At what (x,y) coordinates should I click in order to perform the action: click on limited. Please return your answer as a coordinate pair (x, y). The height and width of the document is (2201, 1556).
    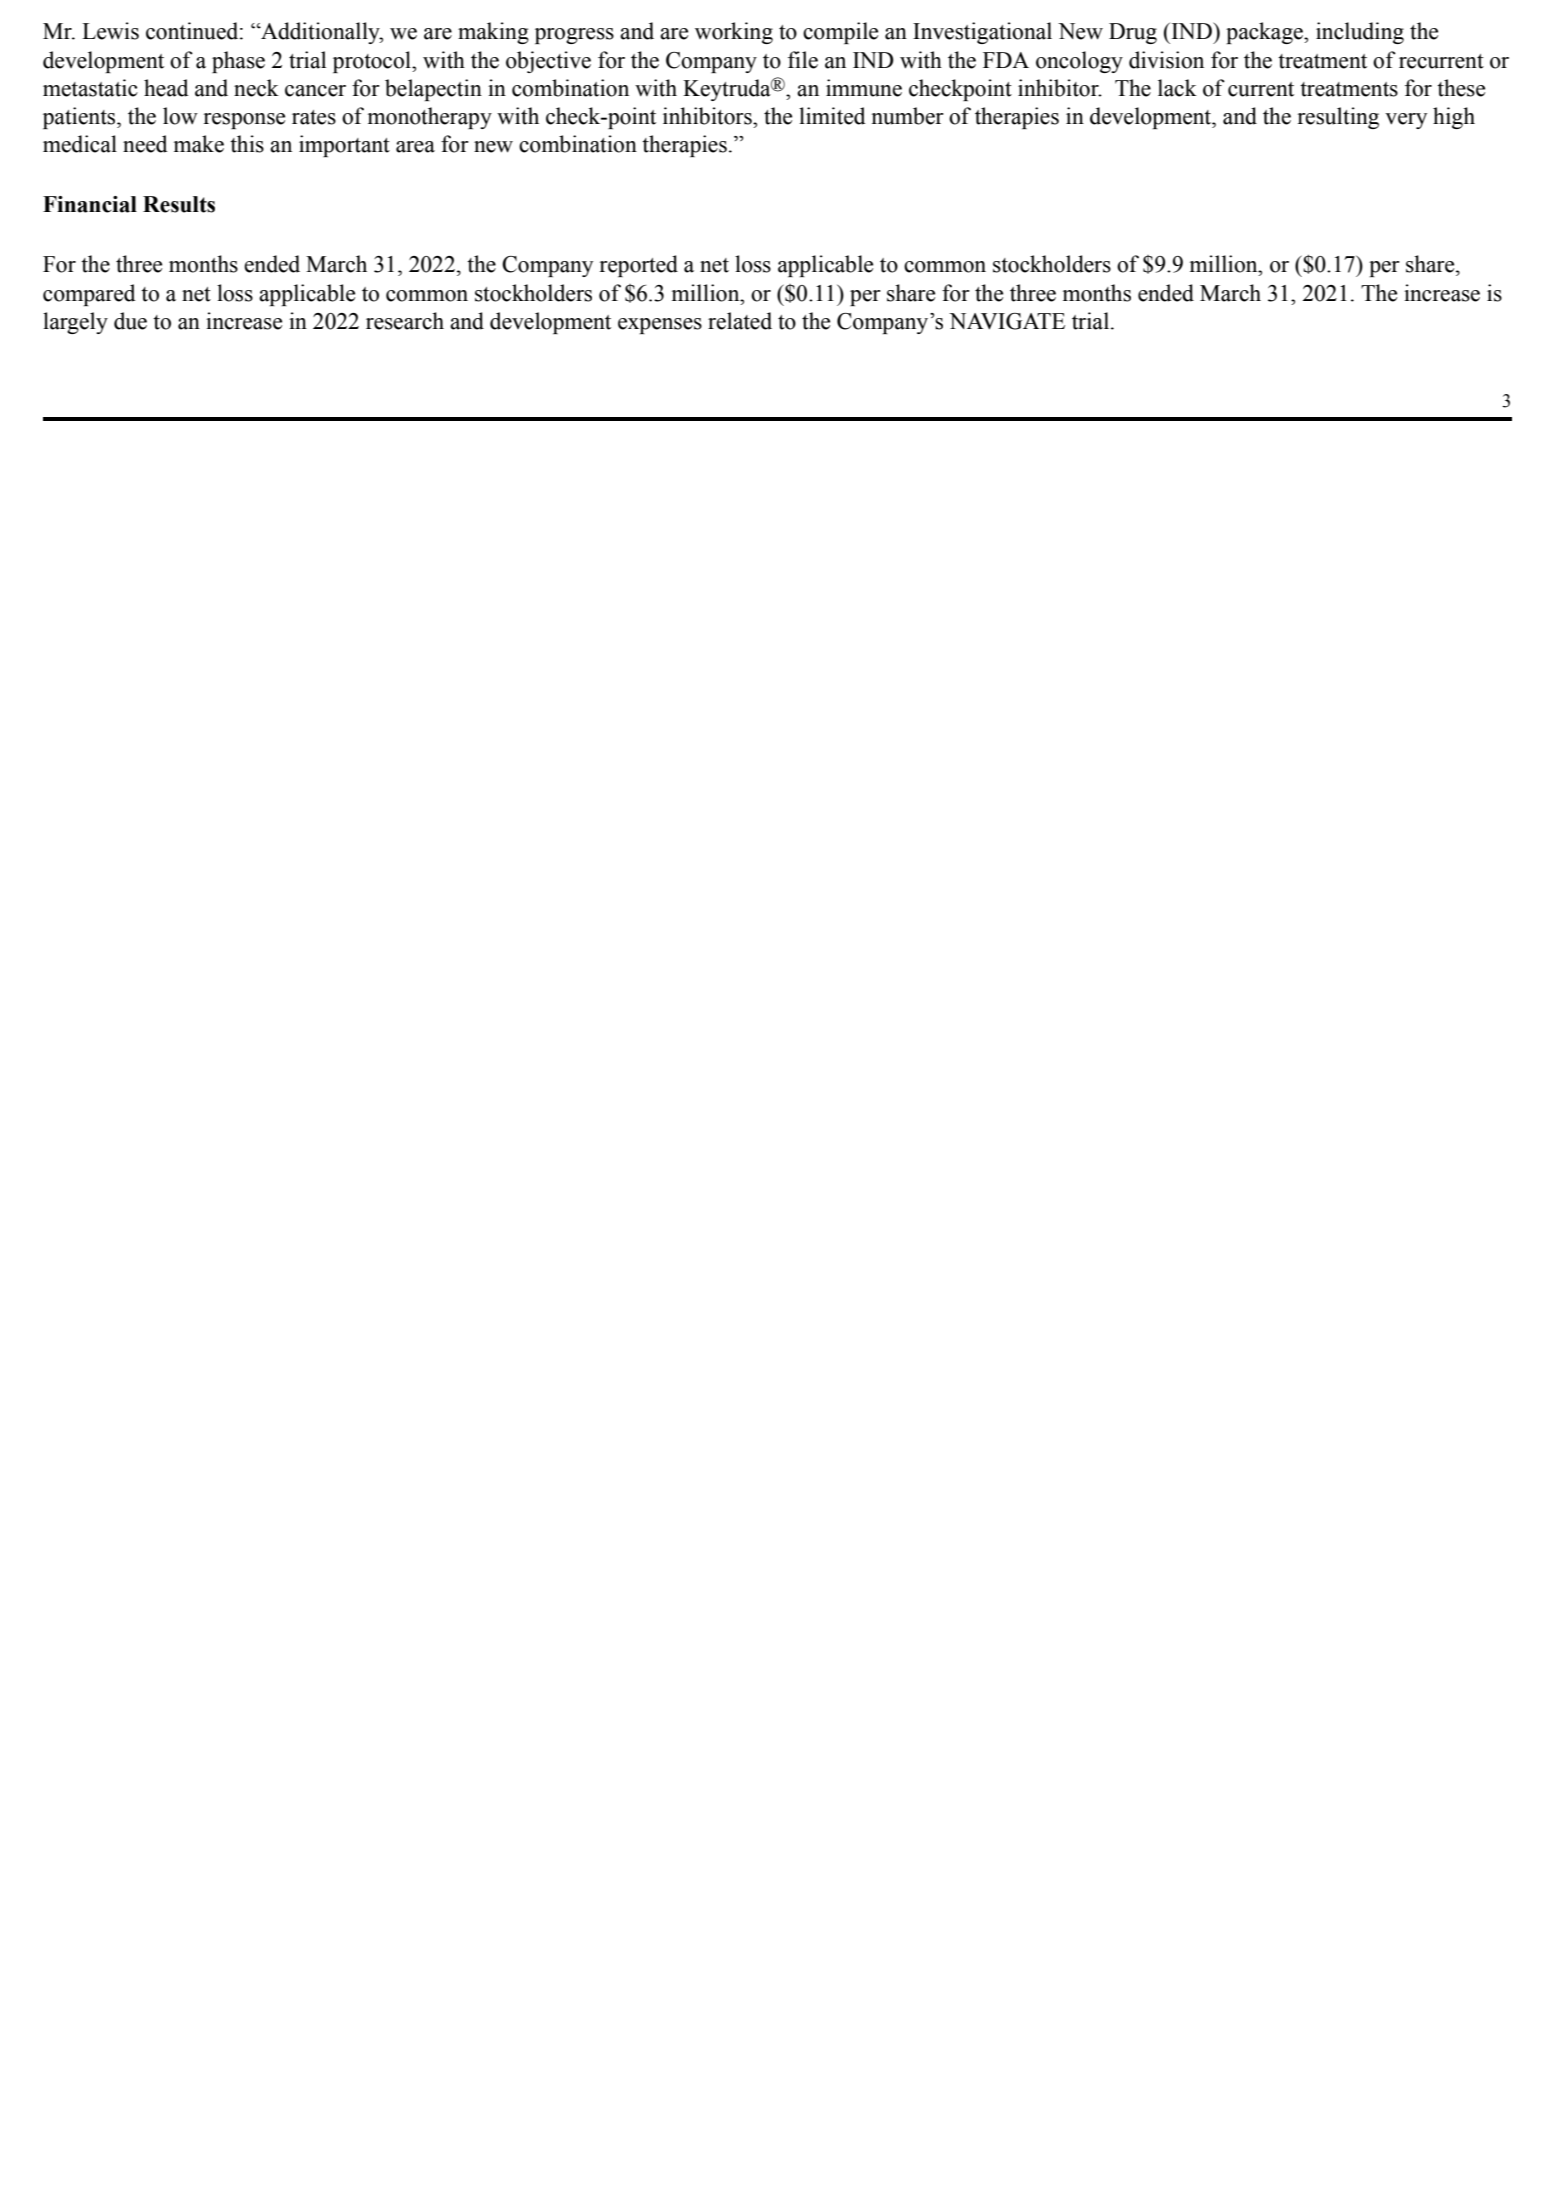
    Looking at the image, I should click on (832, 116).
